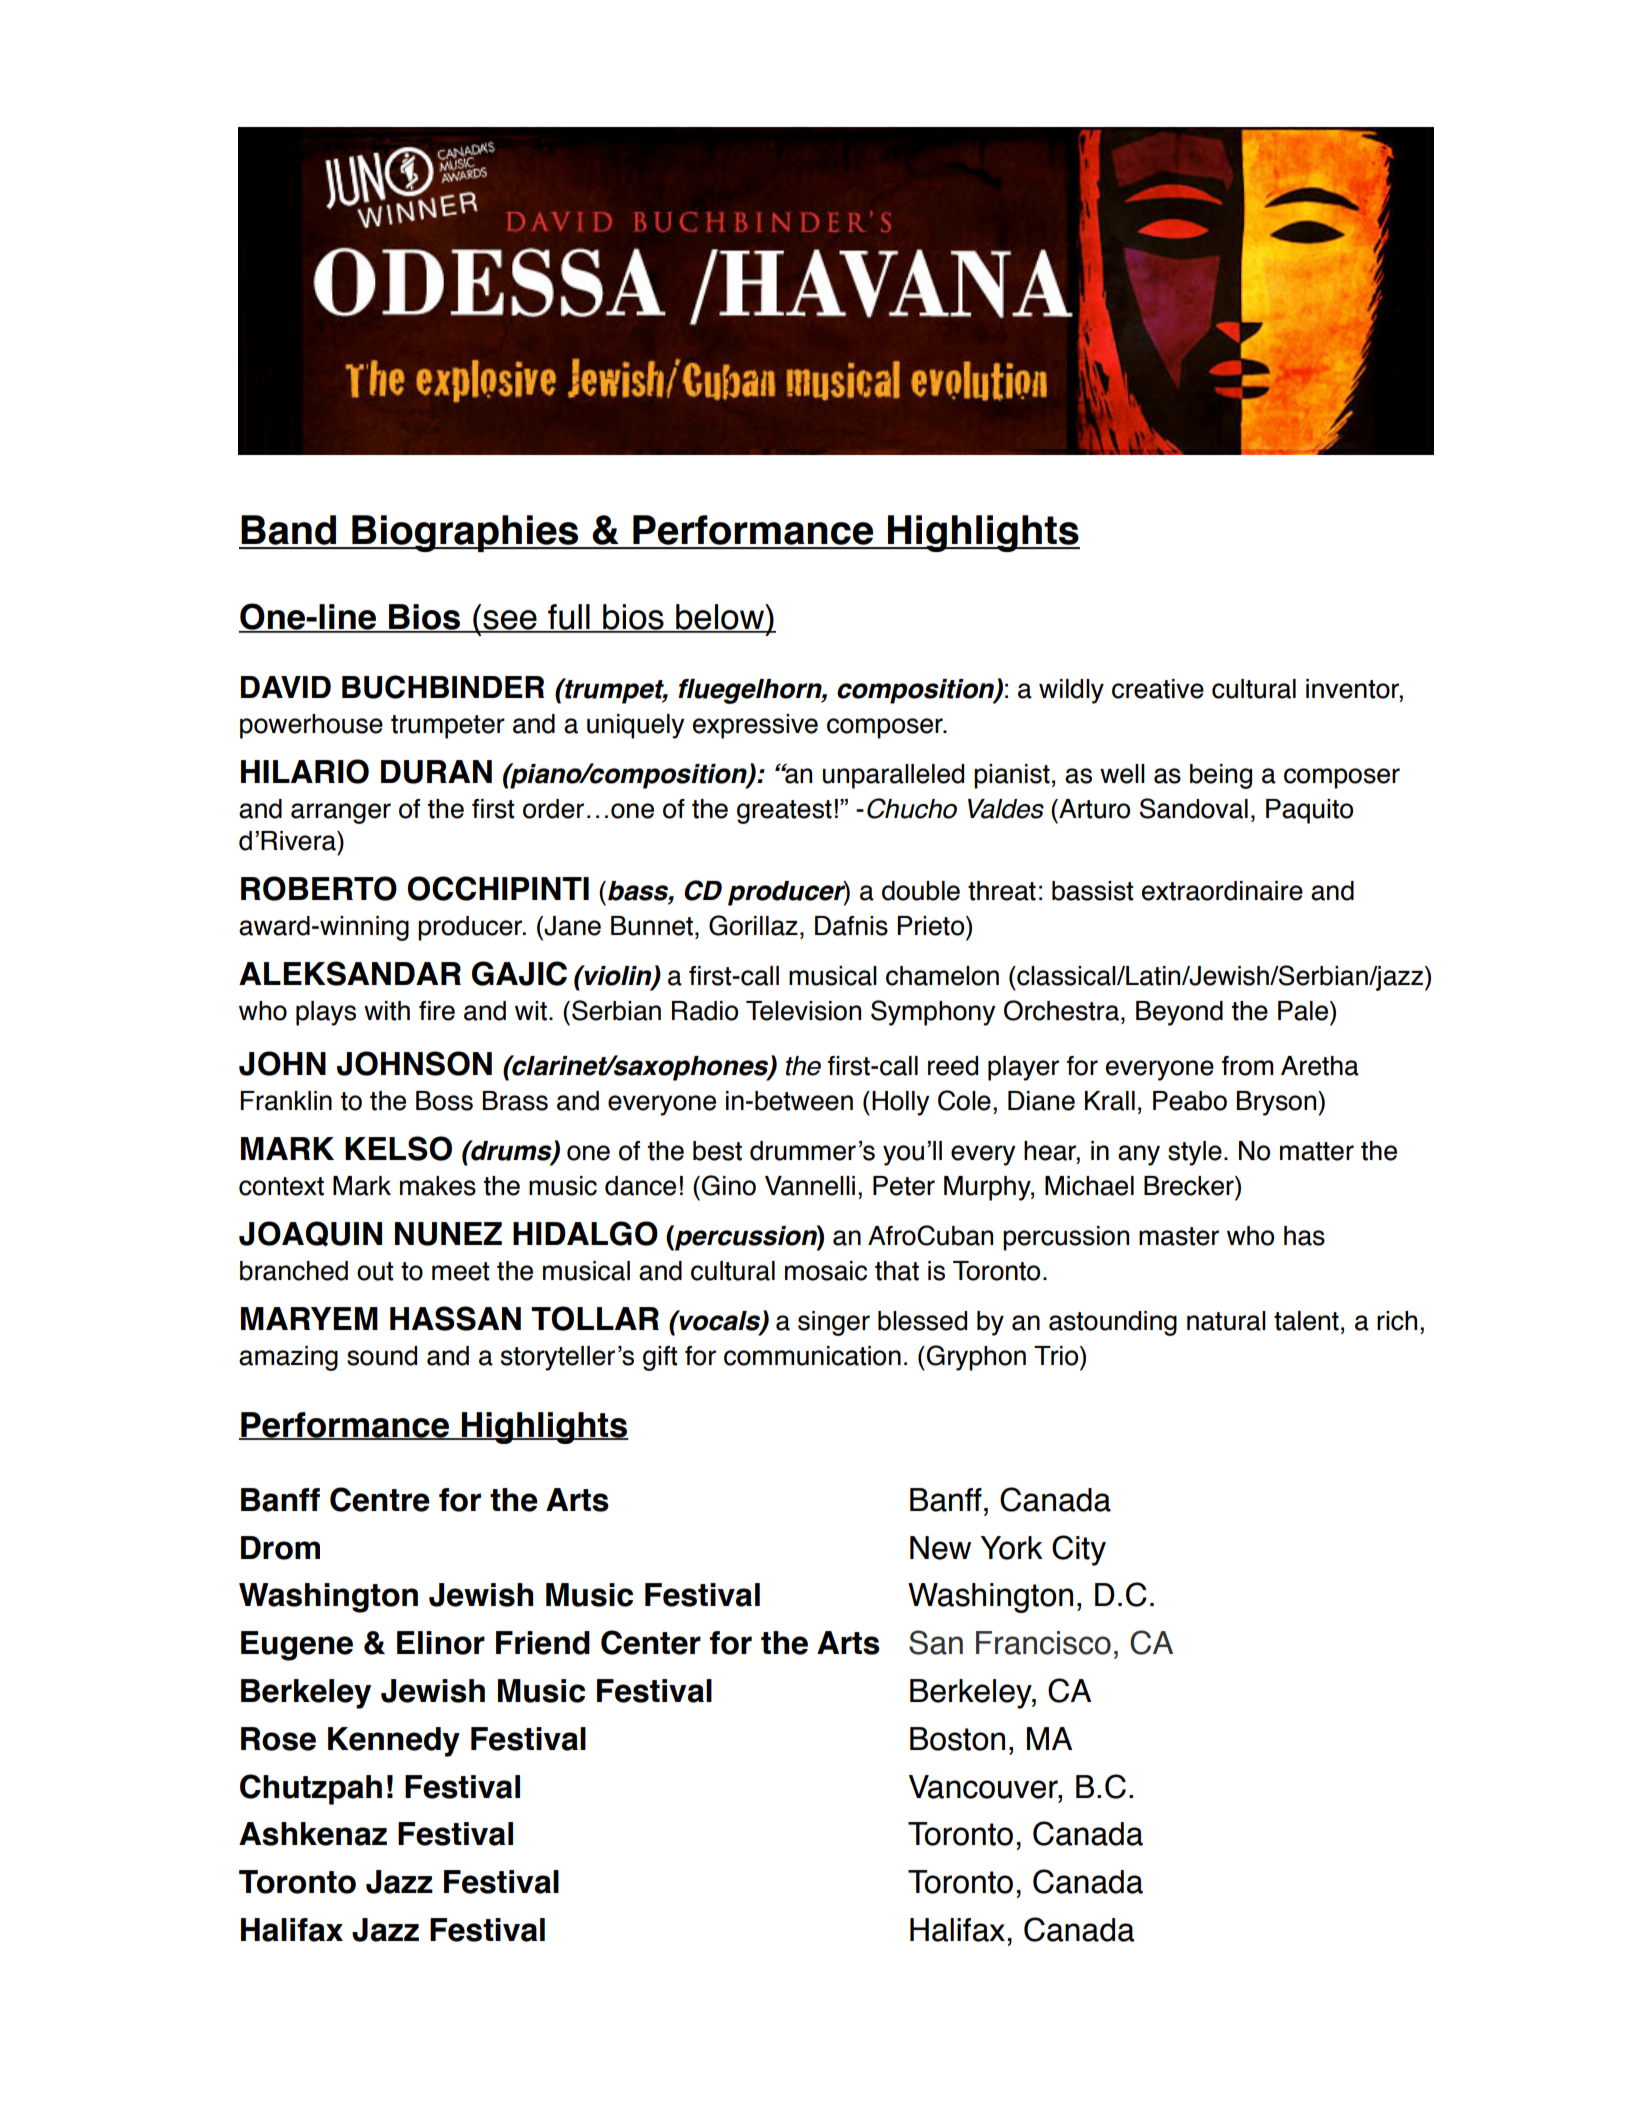 The image size is (1625, 2103). I want to click on Kennedy, so click(394, 1742).
